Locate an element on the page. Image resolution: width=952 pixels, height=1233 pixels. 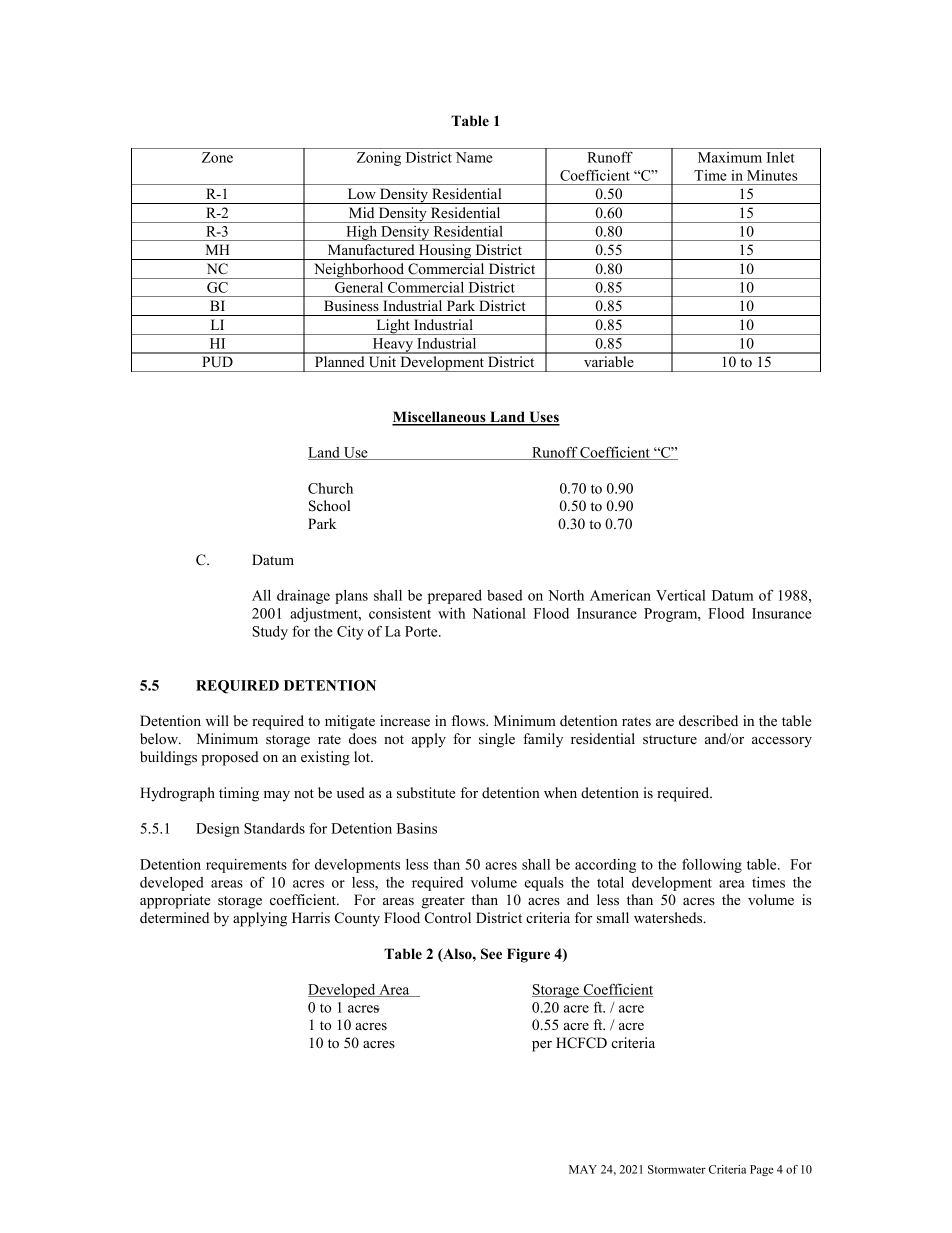
Zone is located at coordinates (217, 157).
